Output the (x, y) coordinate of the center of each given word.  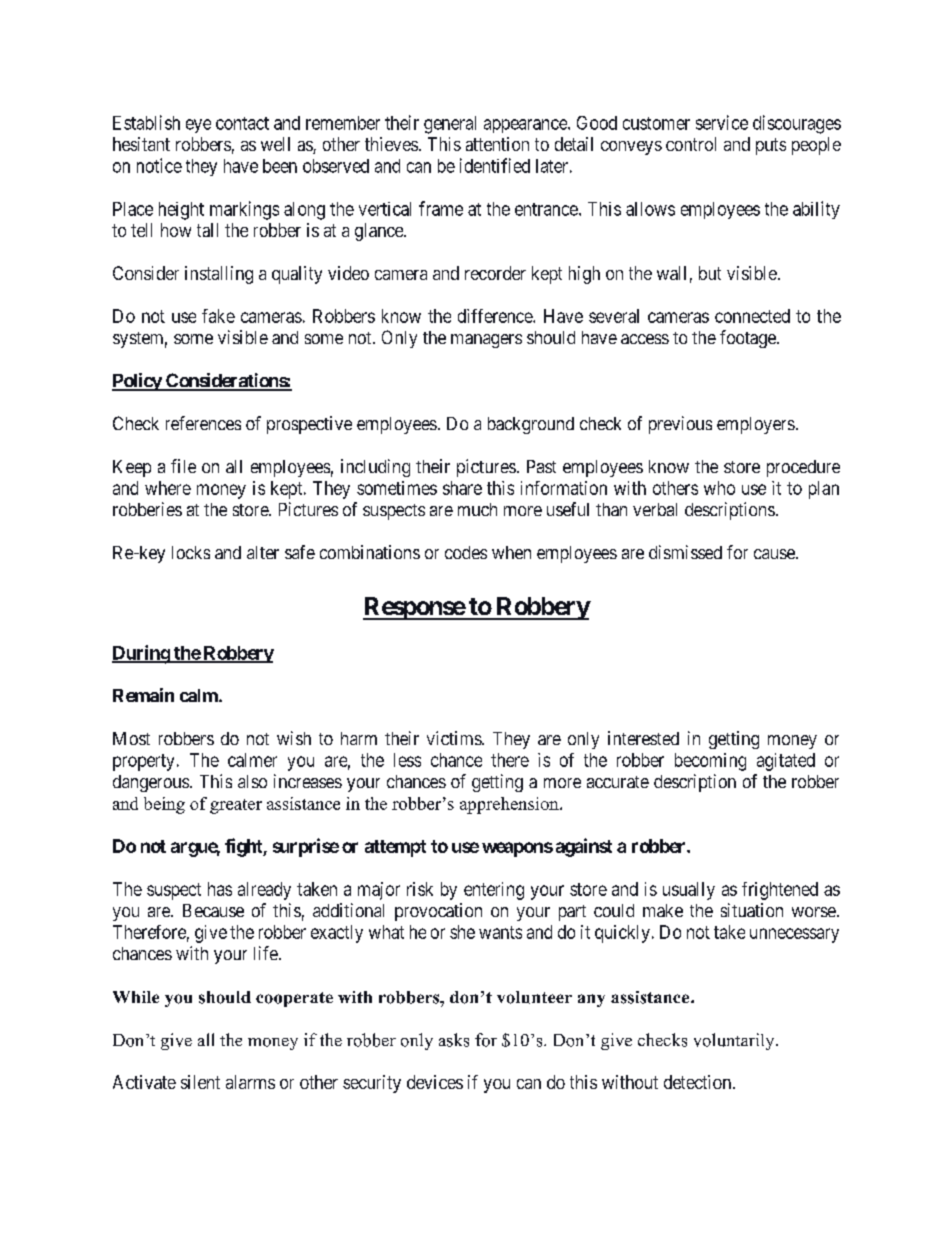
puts (771, 146)
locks (191, 552)
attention (497, 144)
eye (198, 126)
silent (200, 1082)
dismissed (685, 552)
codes (466, 552)
